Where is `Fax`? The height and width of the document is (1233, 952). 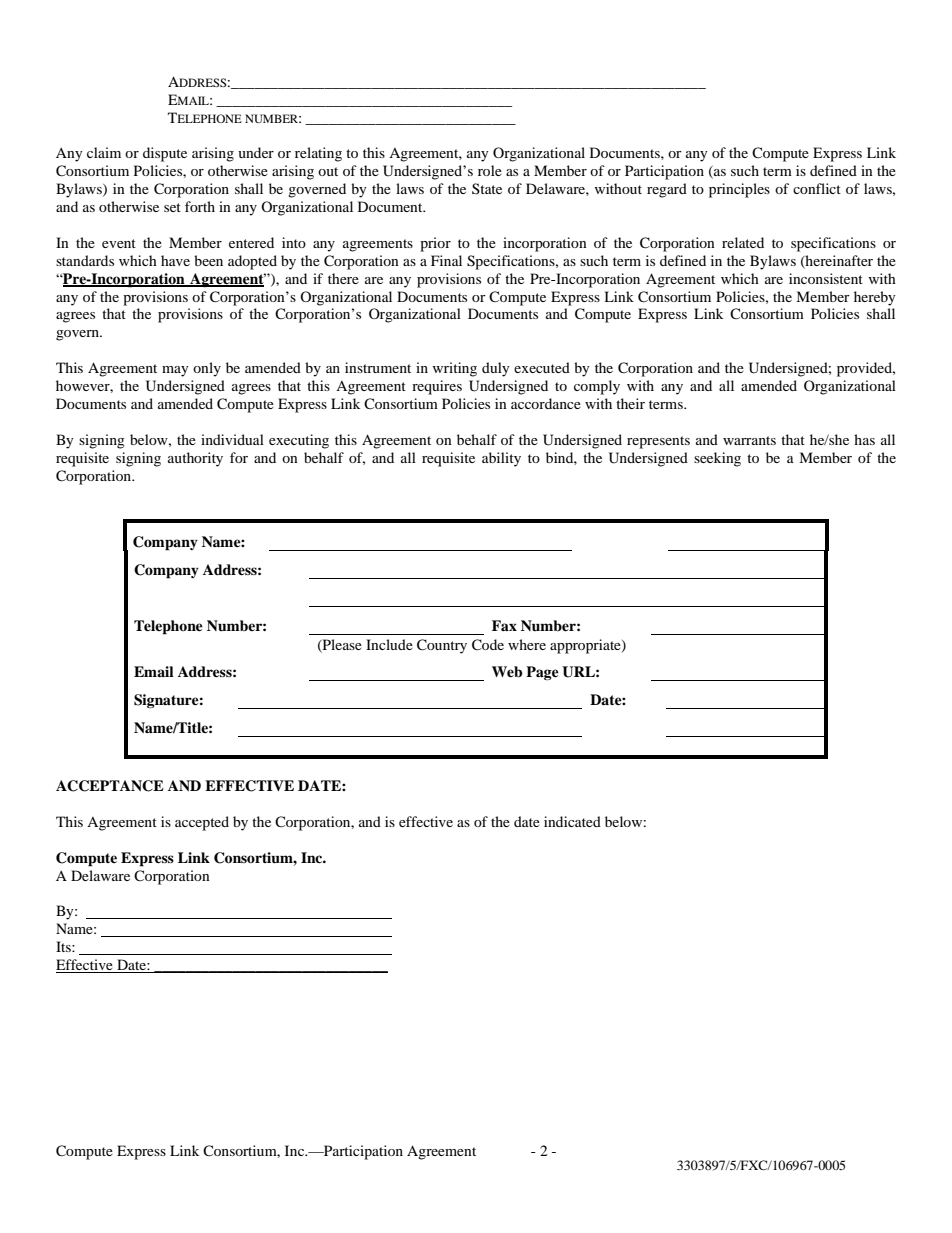 Fax is located at coordinates (504, 625).
